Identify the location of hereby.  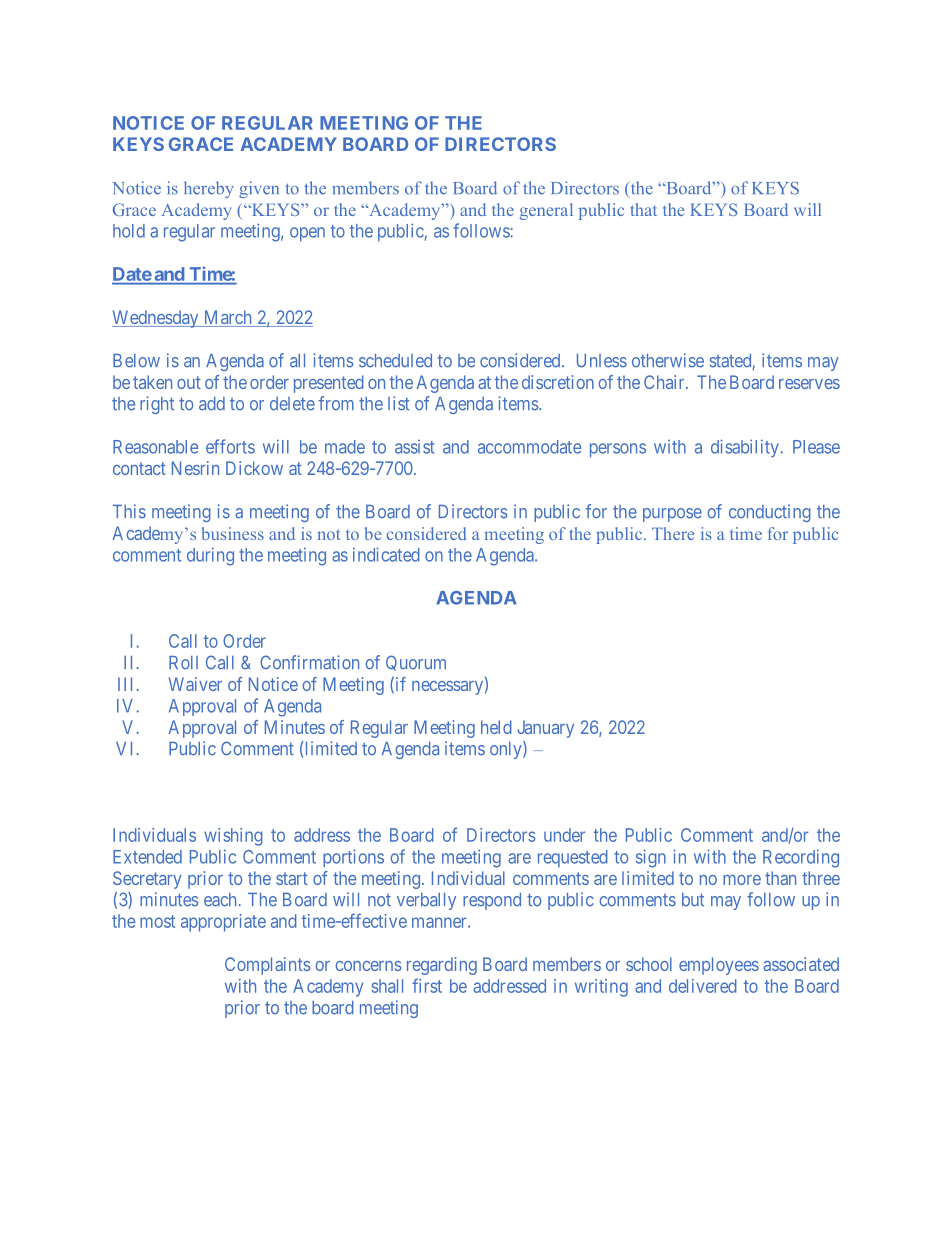
(209, 189).
